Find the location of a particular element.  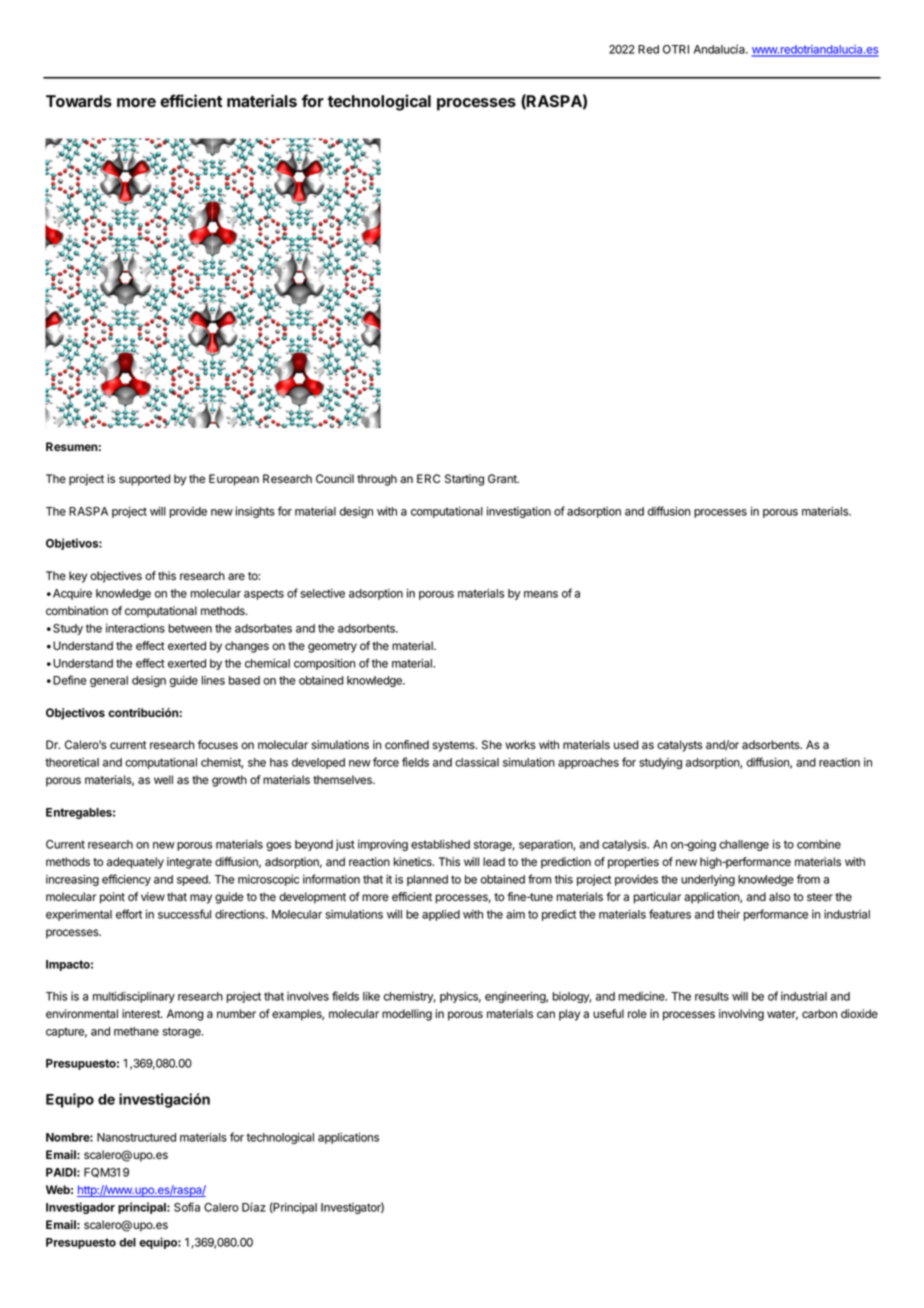

challenge is located at coordinates (744, 845).
